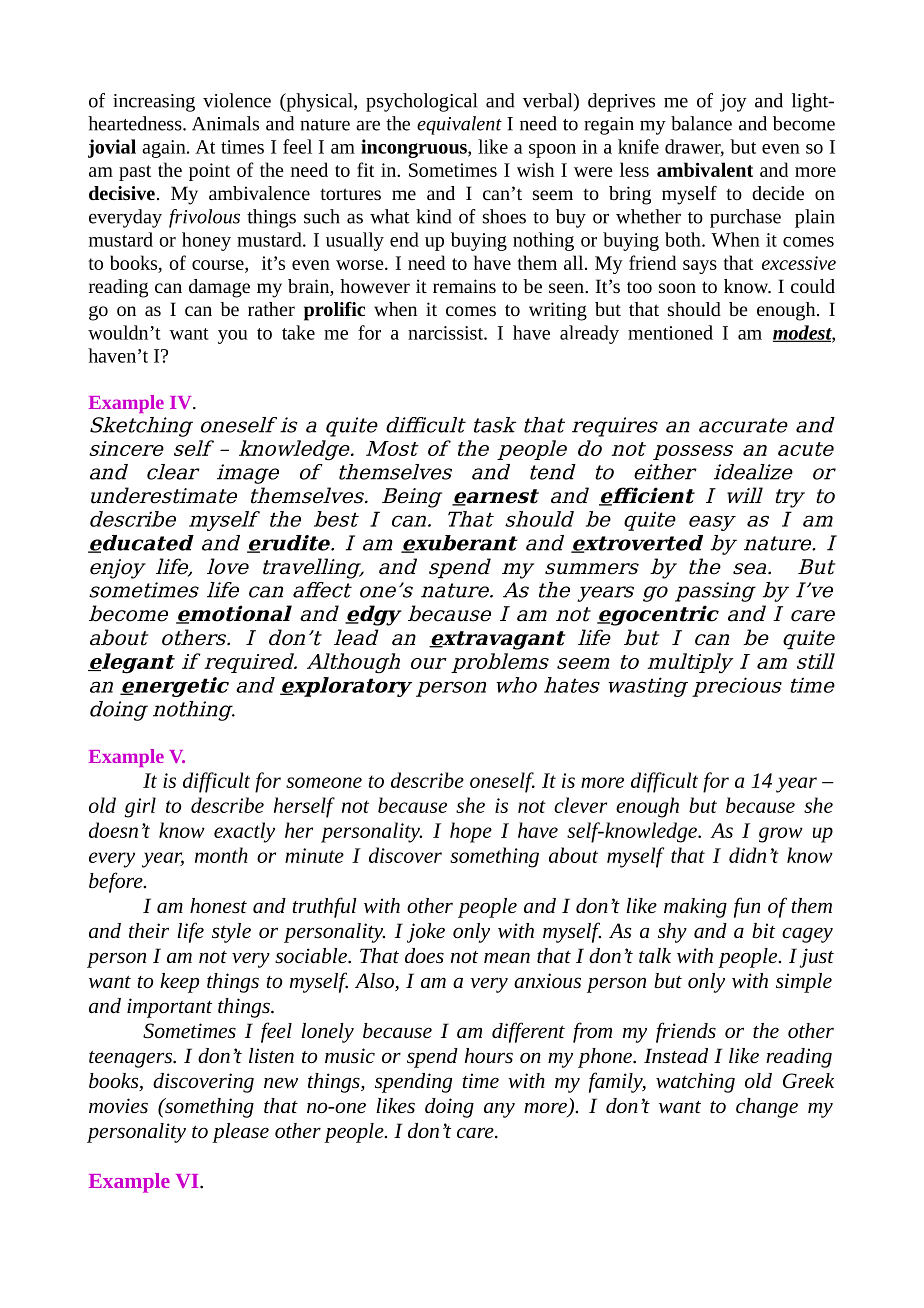 Image resolution: width=924 pixels, height=1308 pixels. Describe the element at coordinates (240, 1133) in the screenshot. I see `please` at that location.
